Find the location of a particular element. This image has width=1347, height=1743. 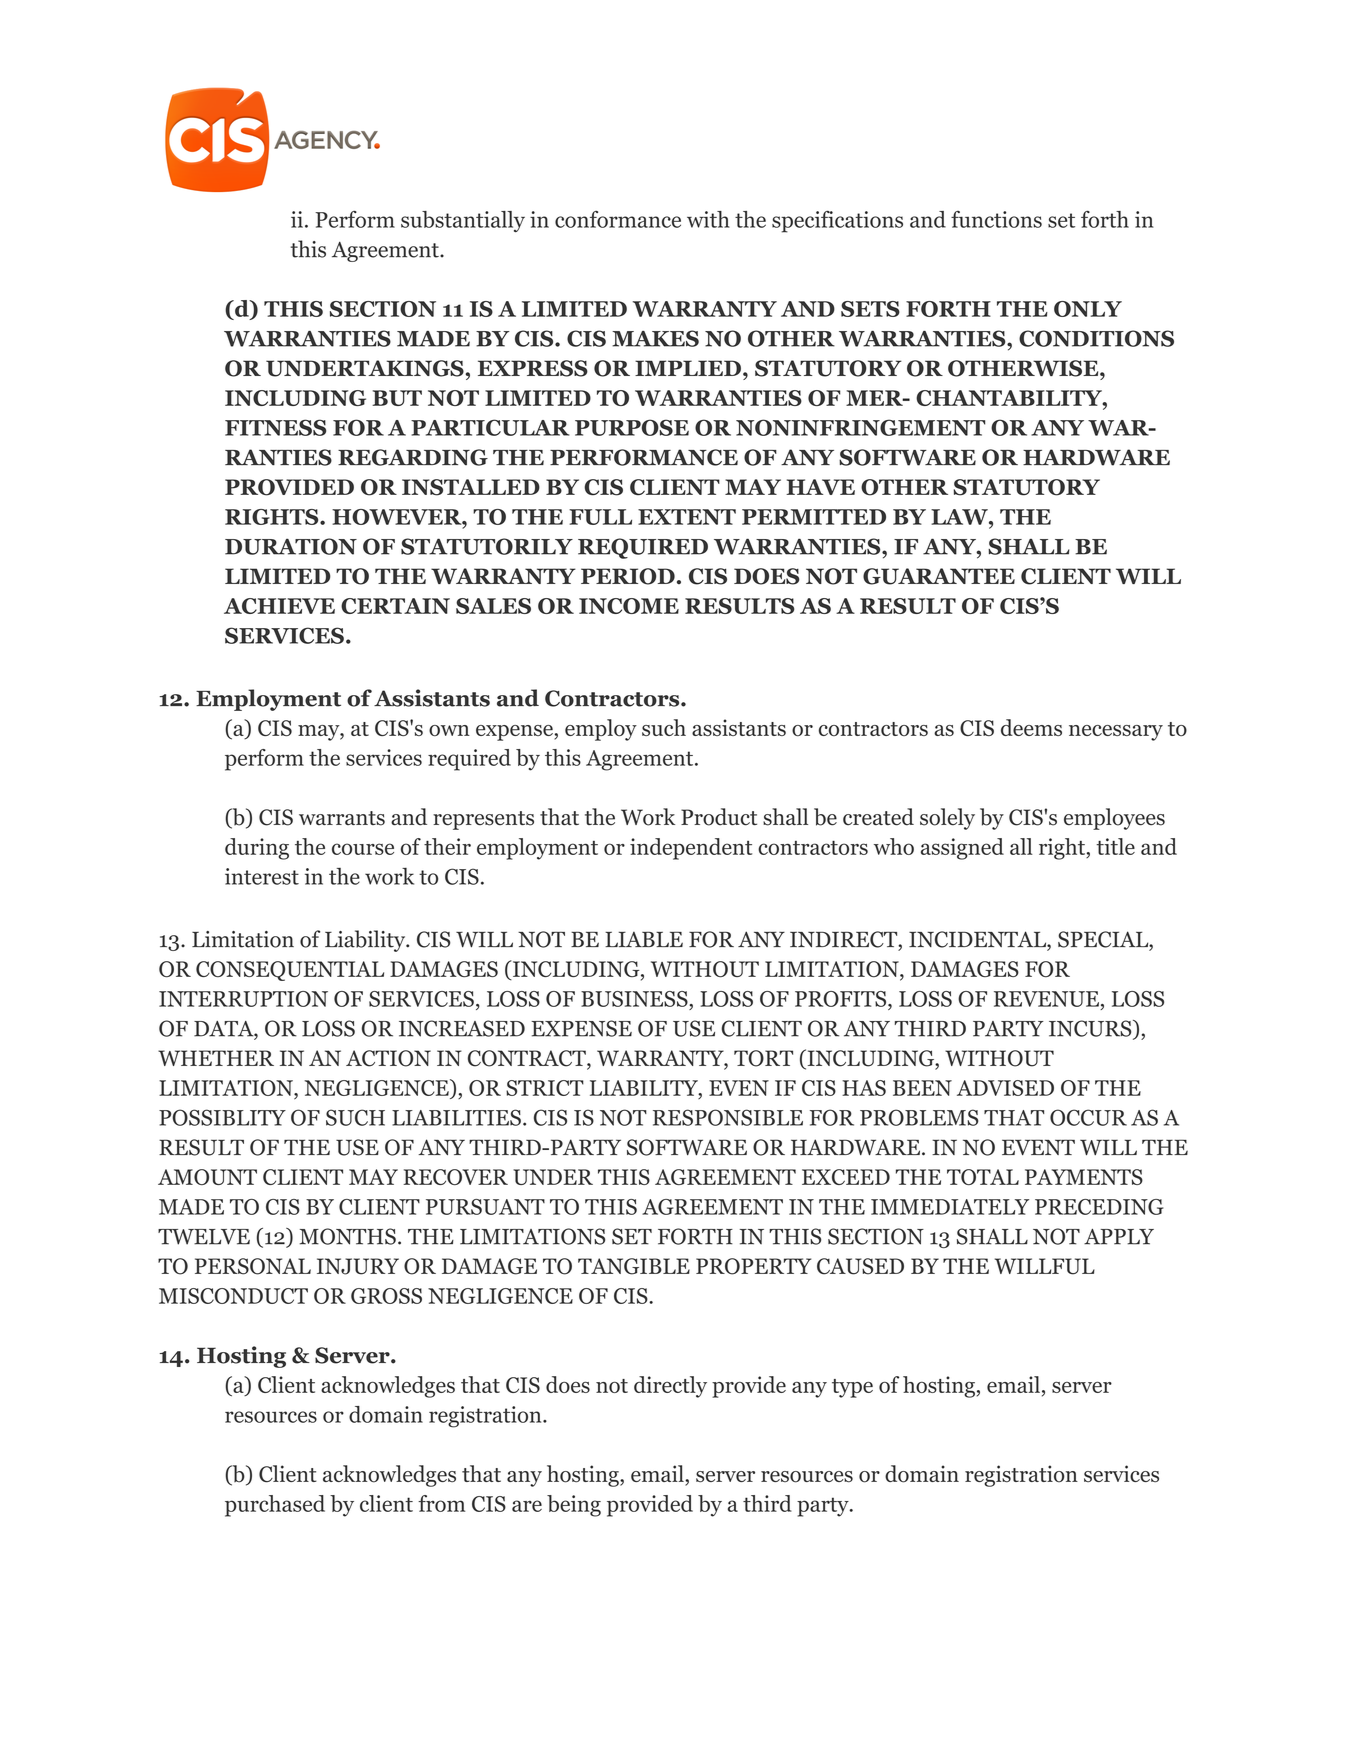

deems is located at coordinates (1031, 727).
